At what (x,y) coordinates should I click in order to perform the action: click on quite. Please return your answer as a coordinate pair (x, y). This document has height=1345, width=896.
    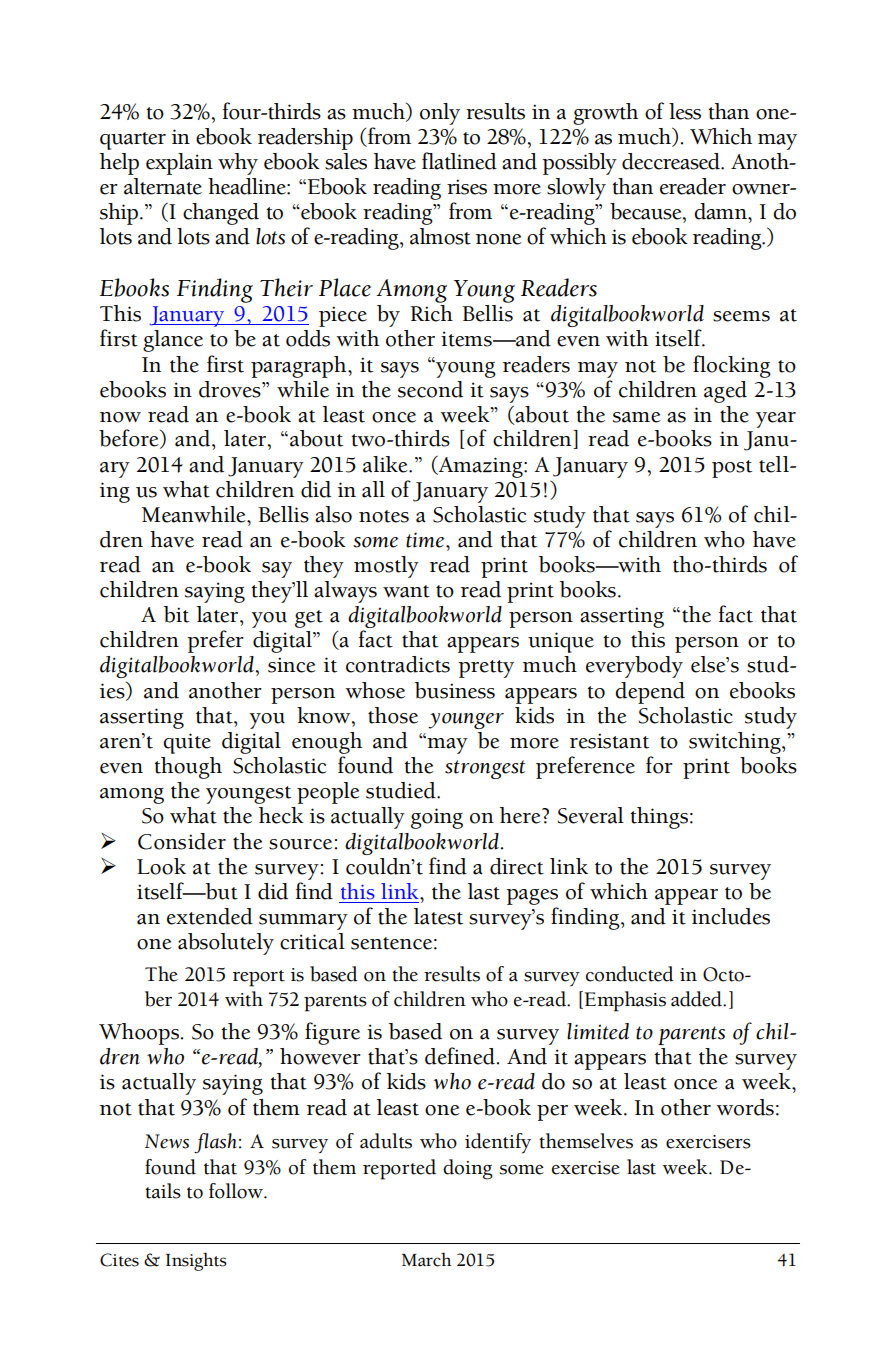
    Looking at the image, I should click on (187, 743).
